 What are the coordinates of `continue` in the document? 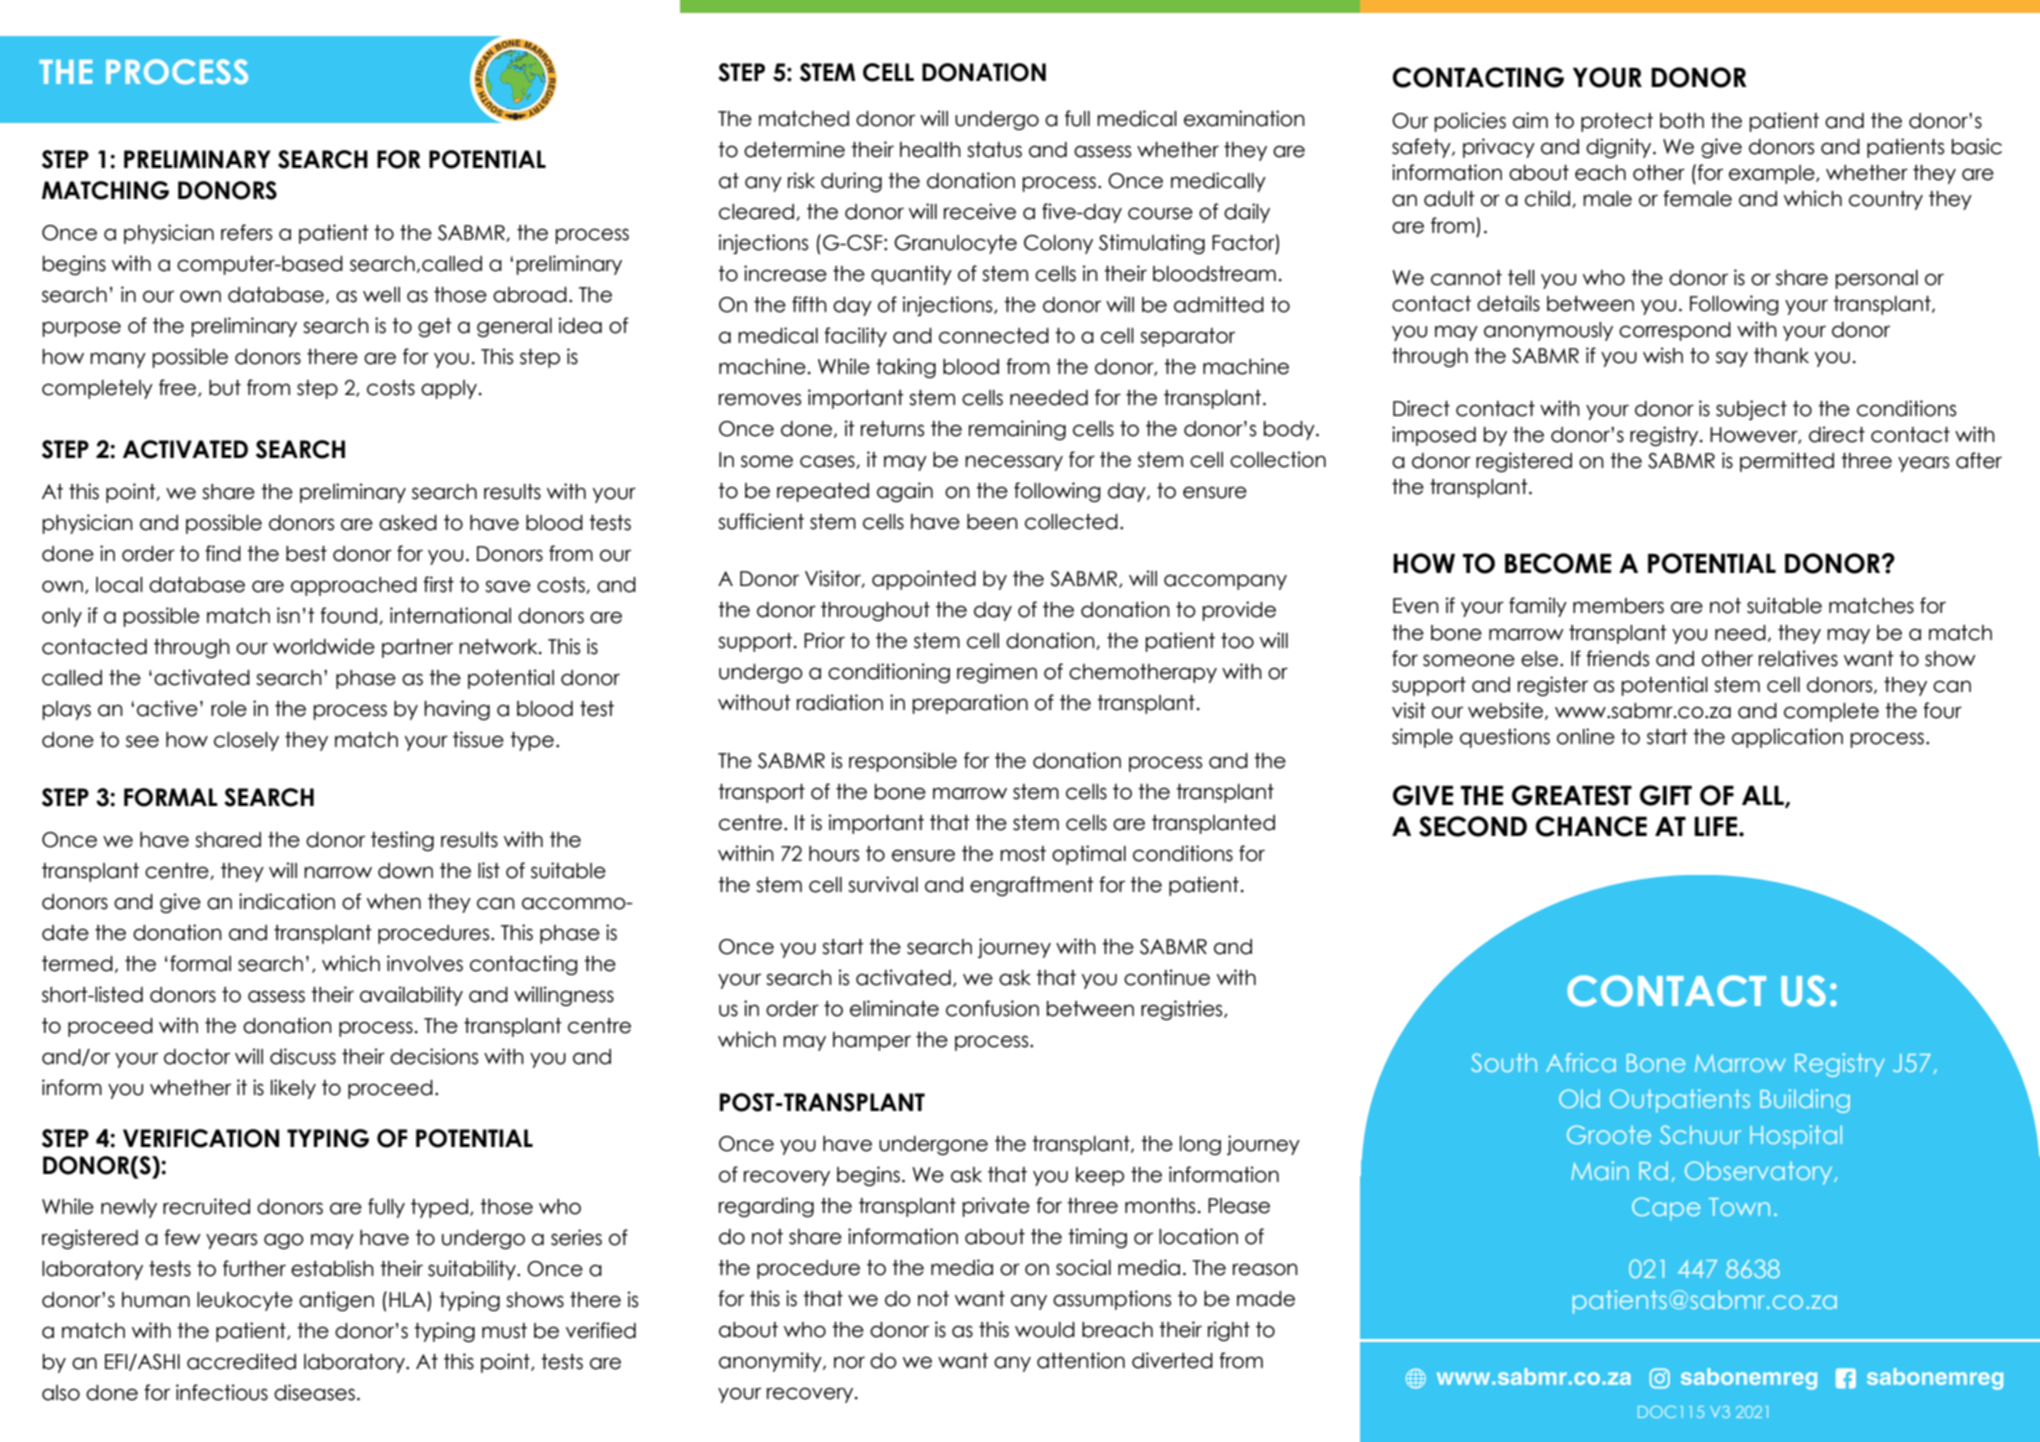 It's located at (1167, 977).
